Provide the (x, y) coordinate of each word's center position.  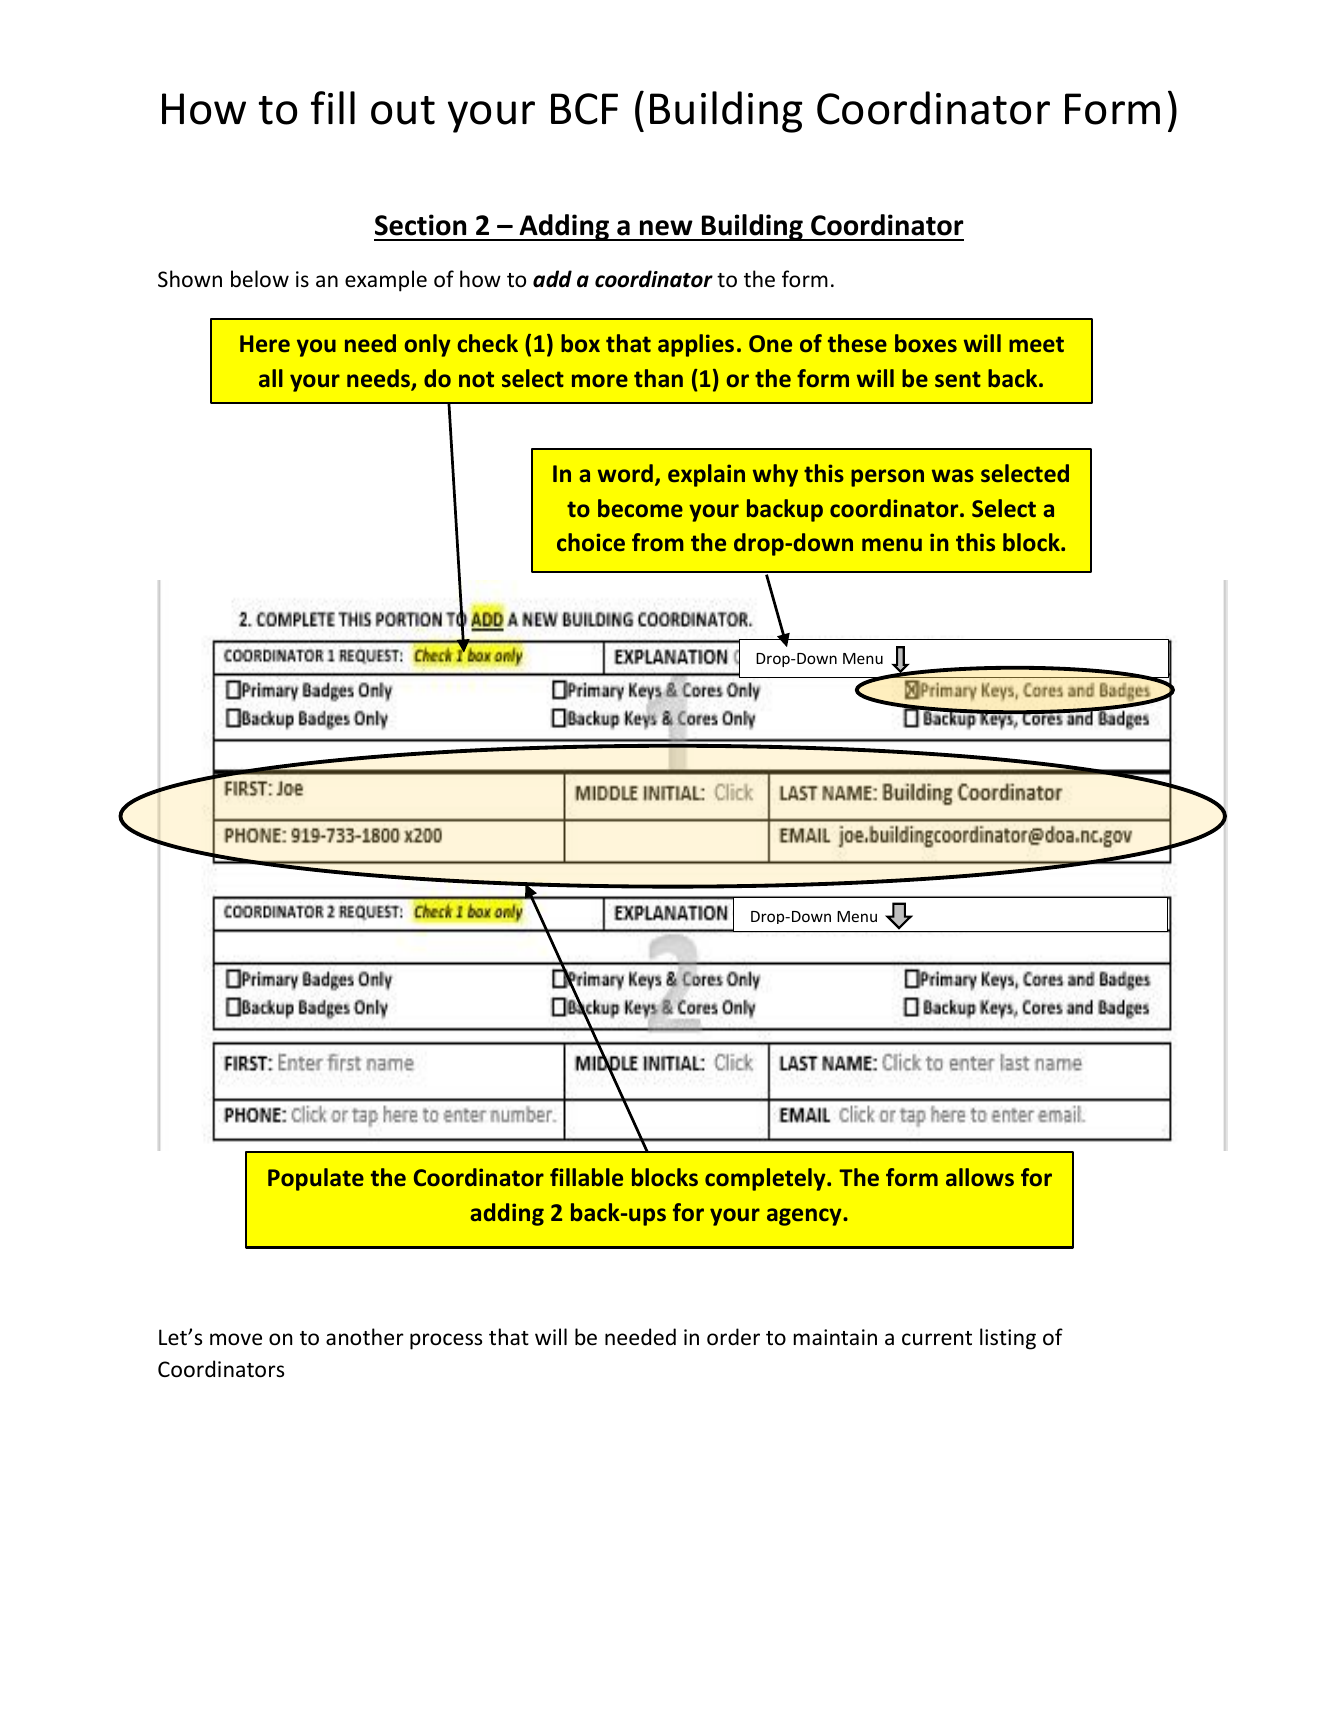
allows (980, 1177)
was (953, 475)
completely (766, 1179)
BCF (584, 109)
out (403, 110)
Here (265, 343)
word (625, 473)
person (887, 478)
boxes (926, 343)
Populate (316, 1179)
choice (591, 542)
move (236, 1339)
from (657, 542)
